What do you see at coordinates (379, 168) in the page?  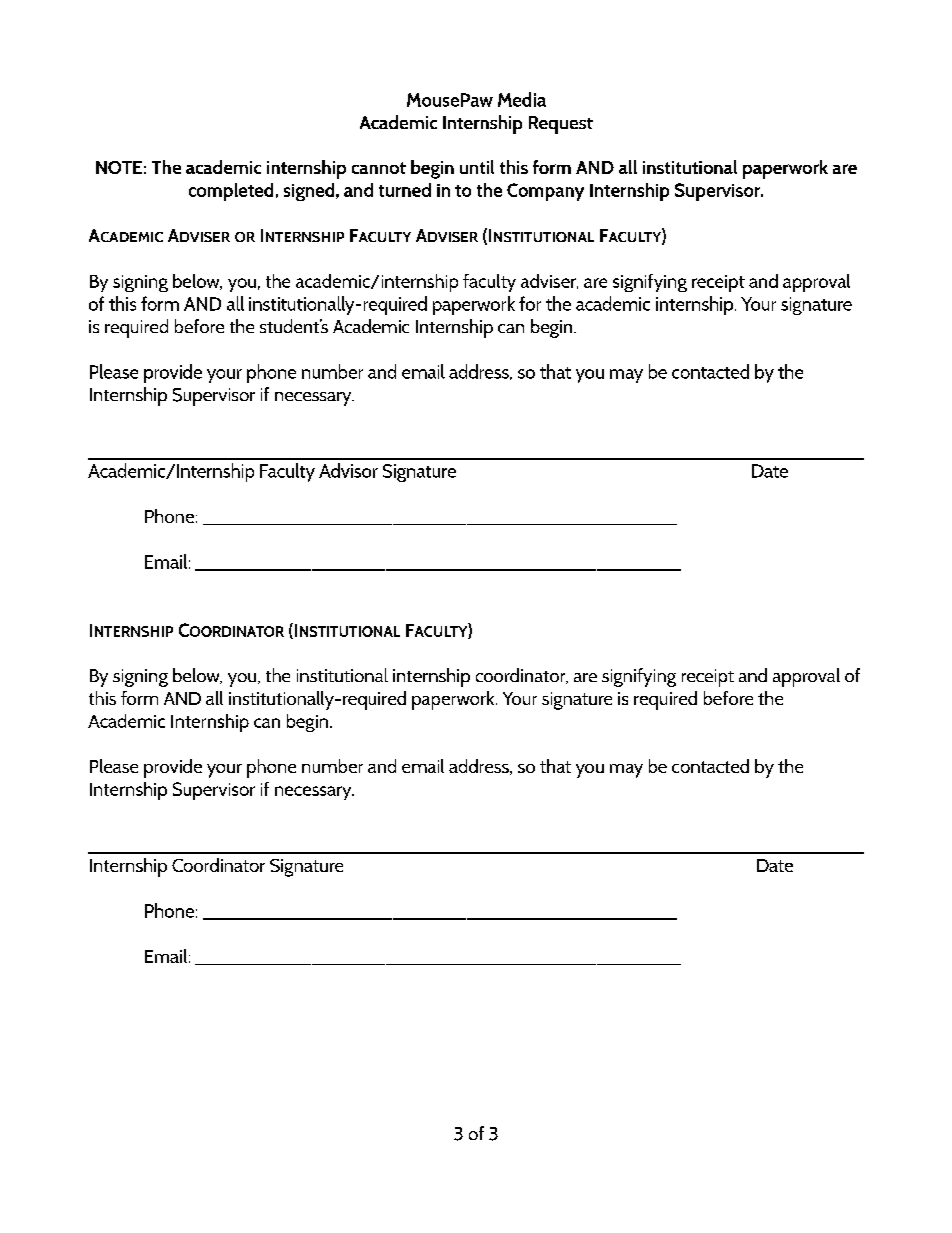 I see `cannot` at bounding box center [379, 168].
